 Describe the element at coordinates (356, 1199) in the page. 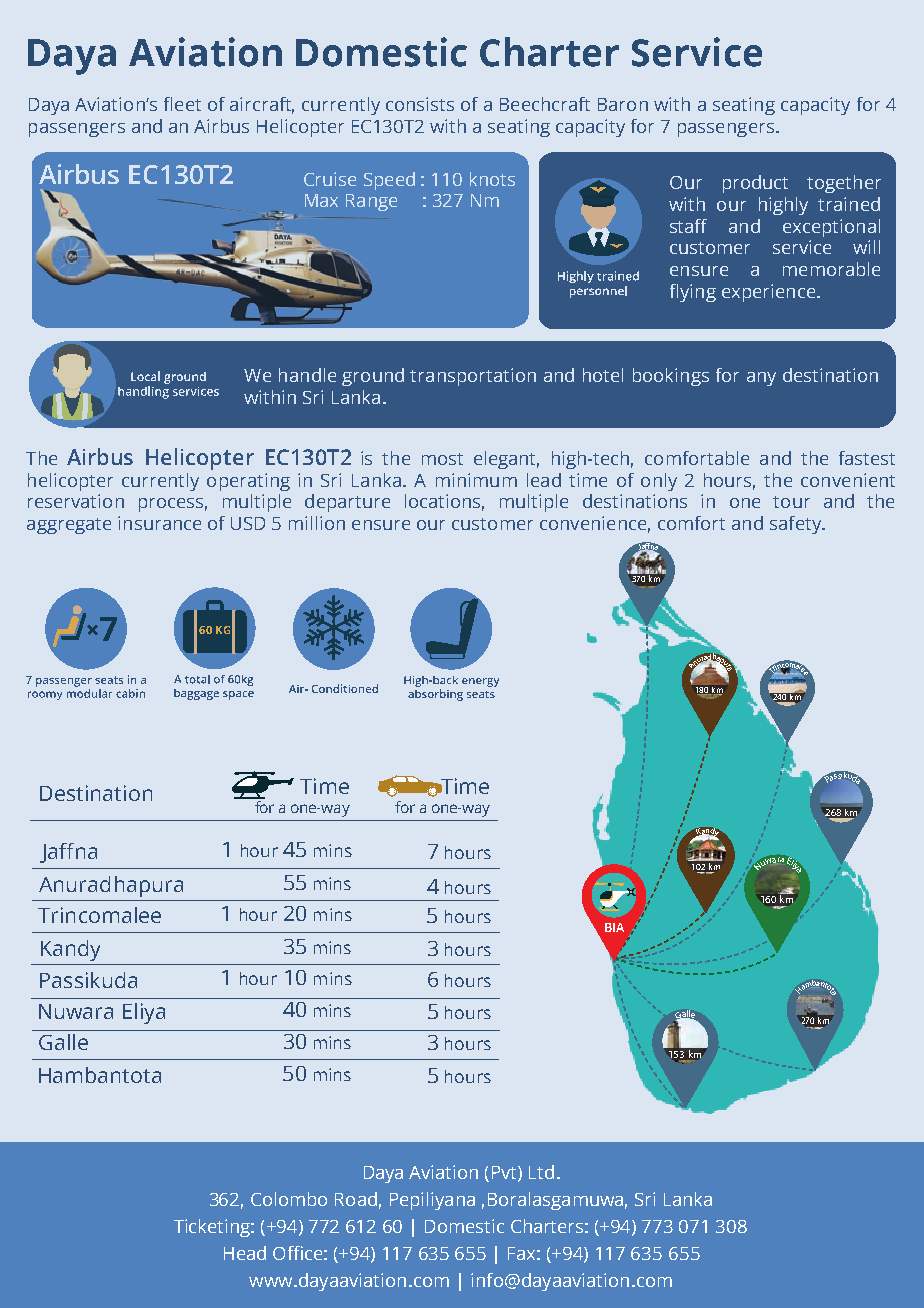

I see `Road` at that location.
